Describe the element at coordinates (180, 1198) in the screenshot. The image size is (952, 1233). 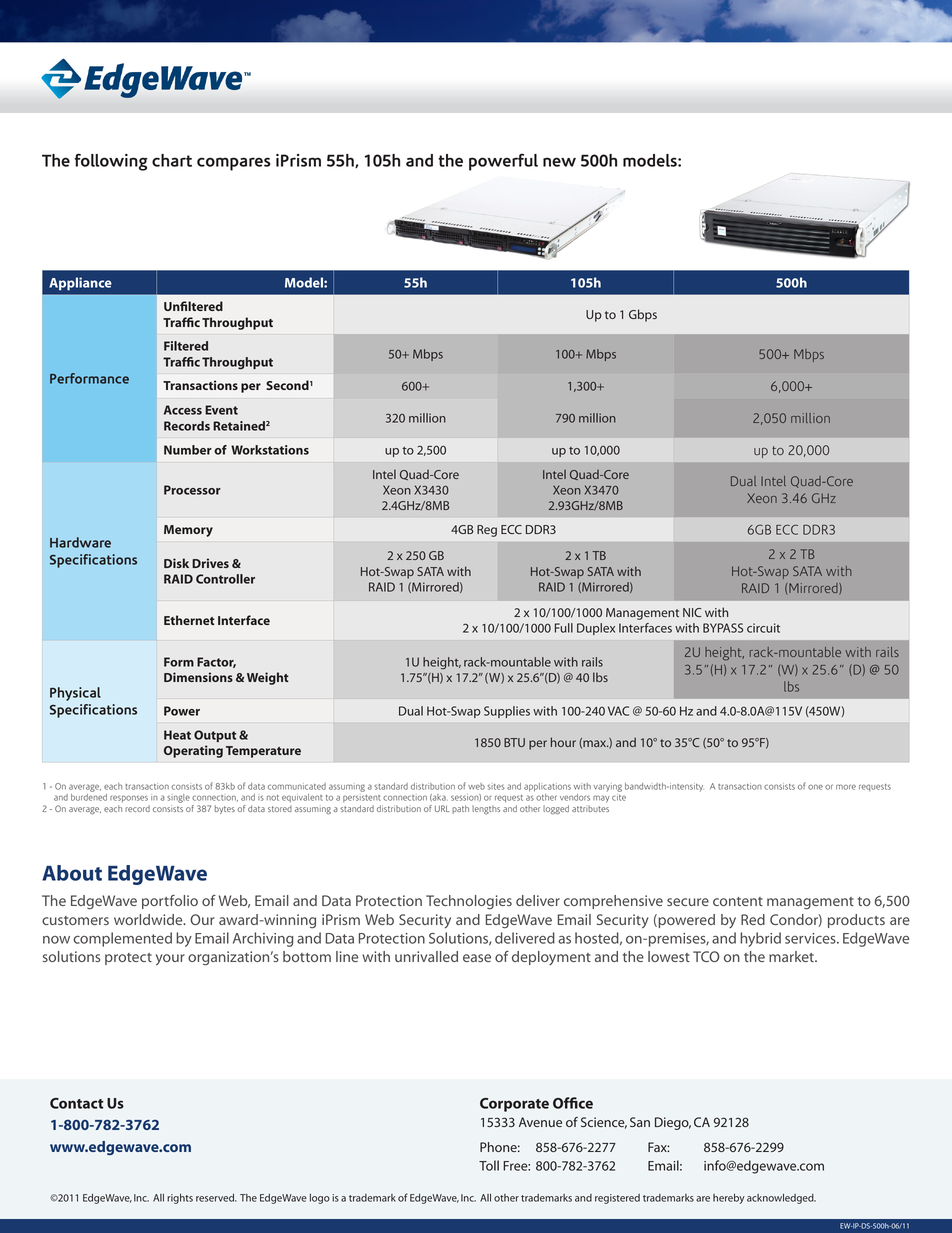
I see `rights` at that location.
